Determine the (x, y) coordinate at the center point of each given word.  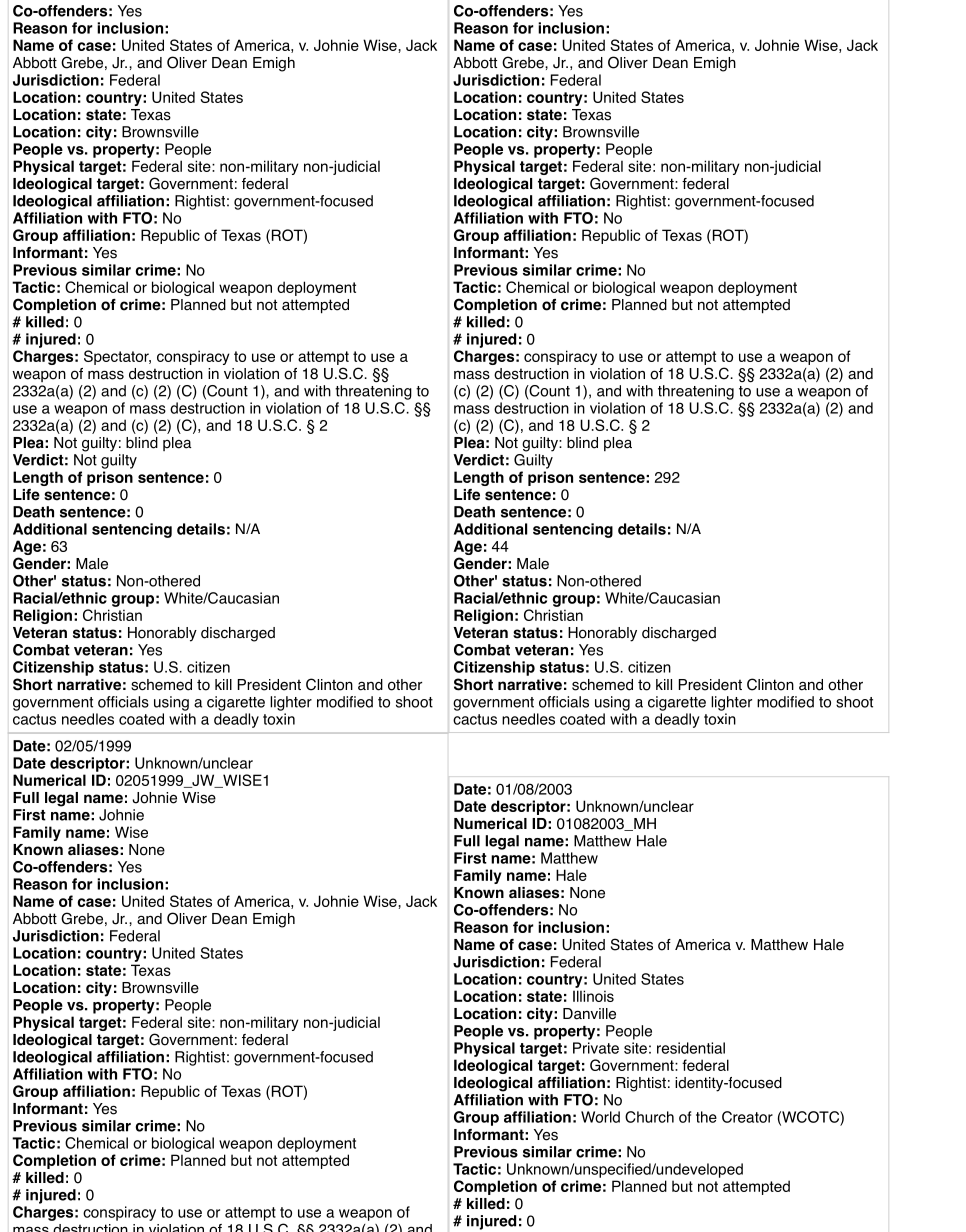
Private (596, 1048)
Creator (747, 1117)
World (600, 1117)
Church (649, 1117)
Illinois (593, 996)
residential (691, 1048)
